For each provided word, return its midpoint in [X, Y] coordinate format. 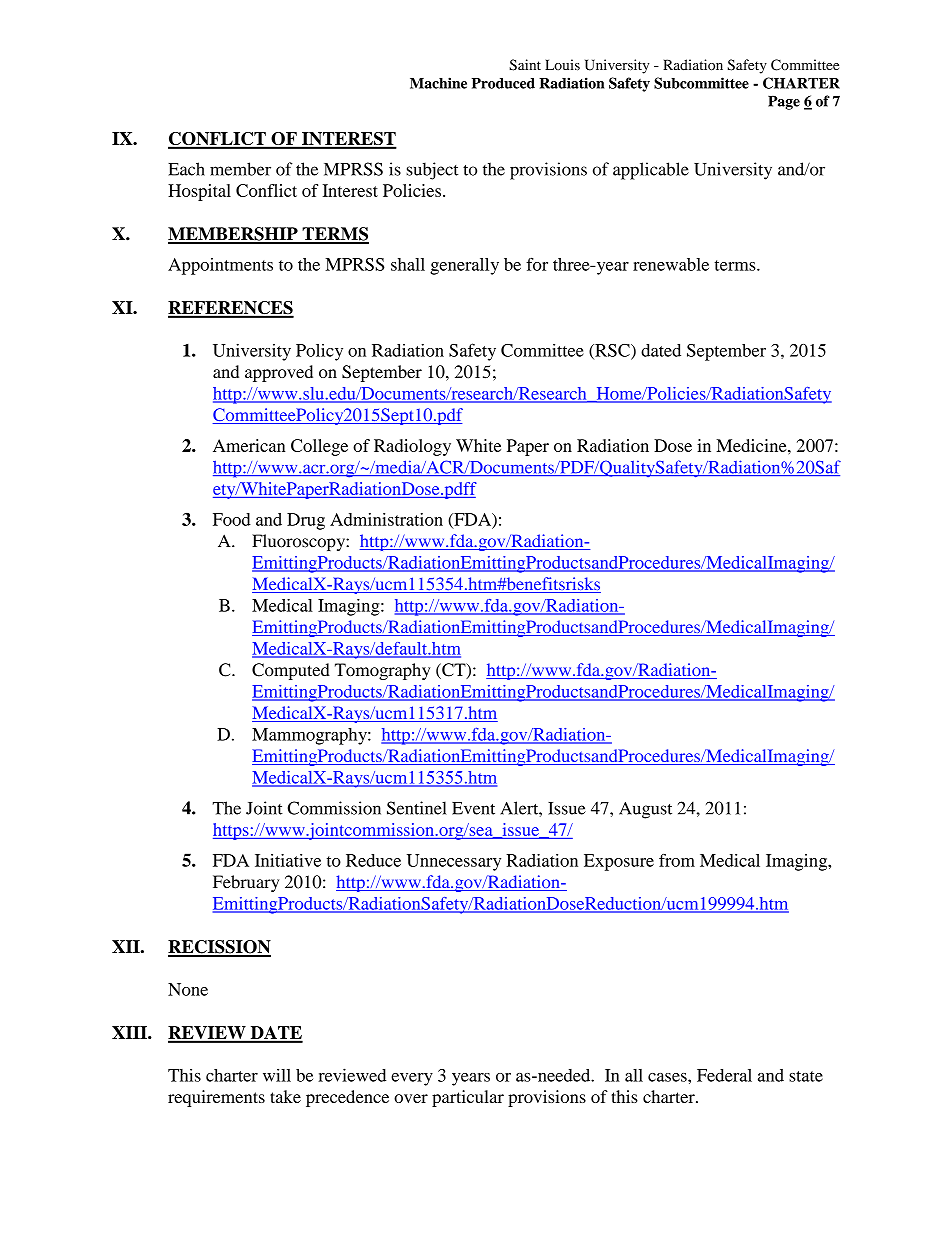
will [277, 1075]
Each [186, 169]
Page [784, 103]
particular [468, 1098]
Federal [724, 1075]
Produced [503, 83]
